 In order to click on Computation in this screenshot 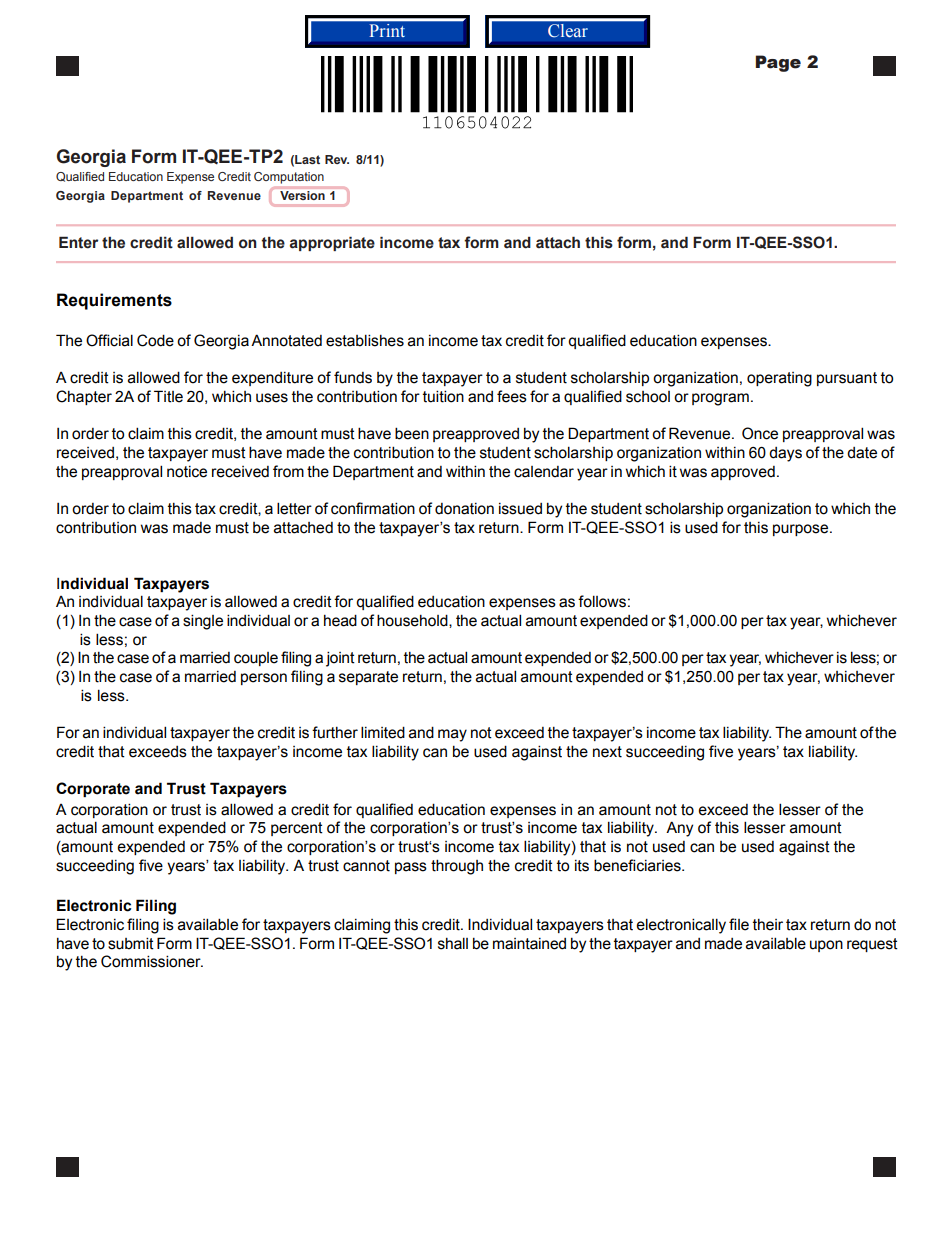, I will do `click(289, 178)`.
